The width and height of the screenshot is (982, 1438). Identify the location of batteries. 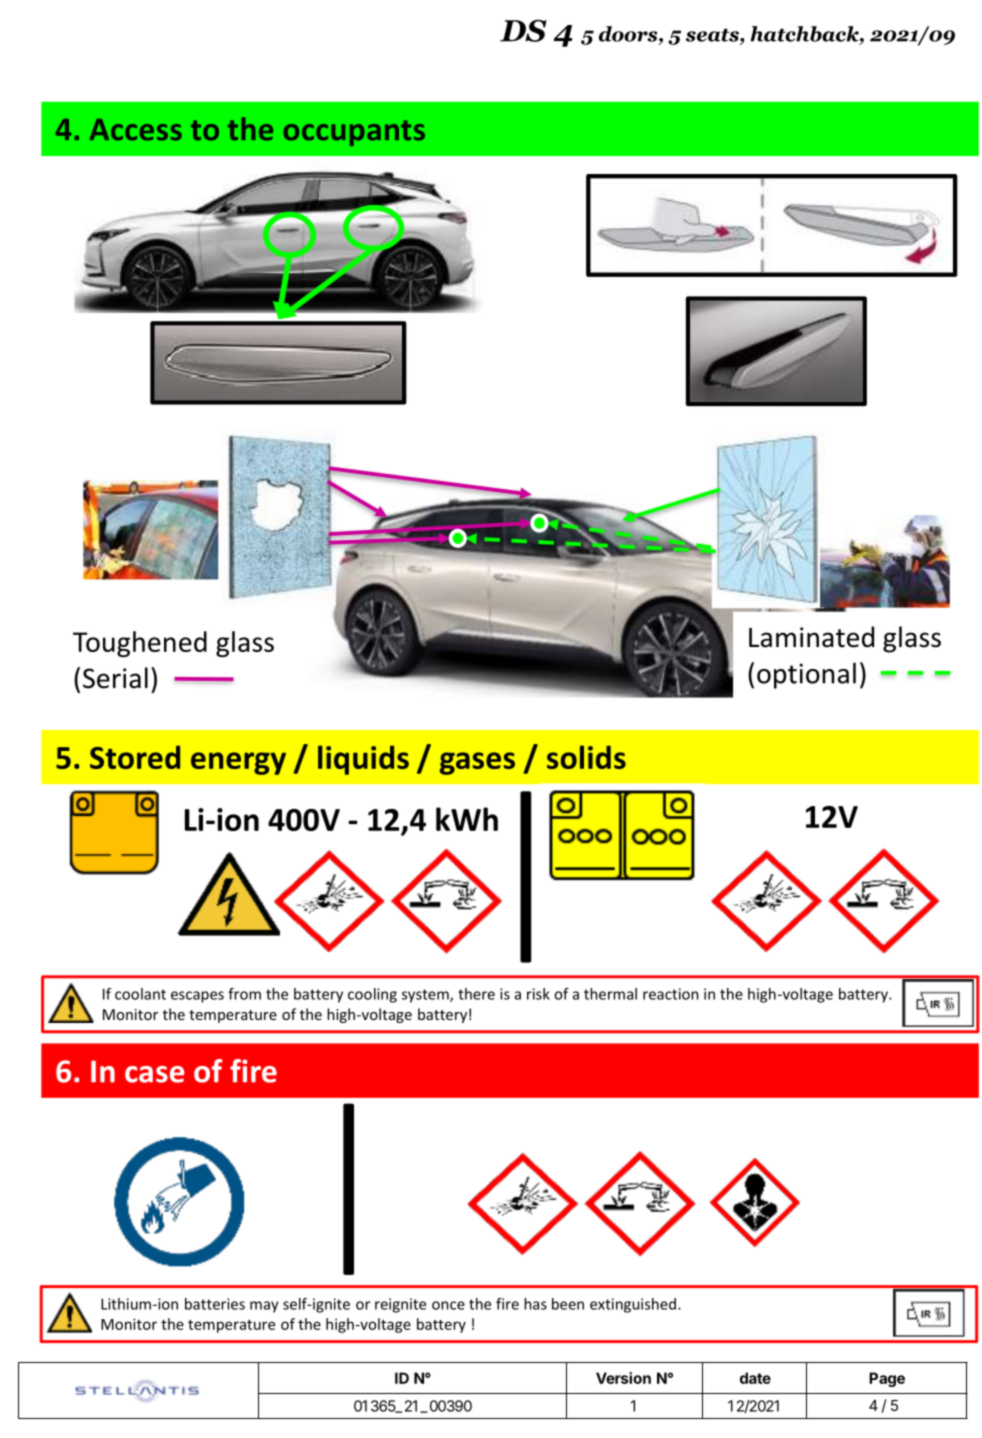
(215, 1304).
